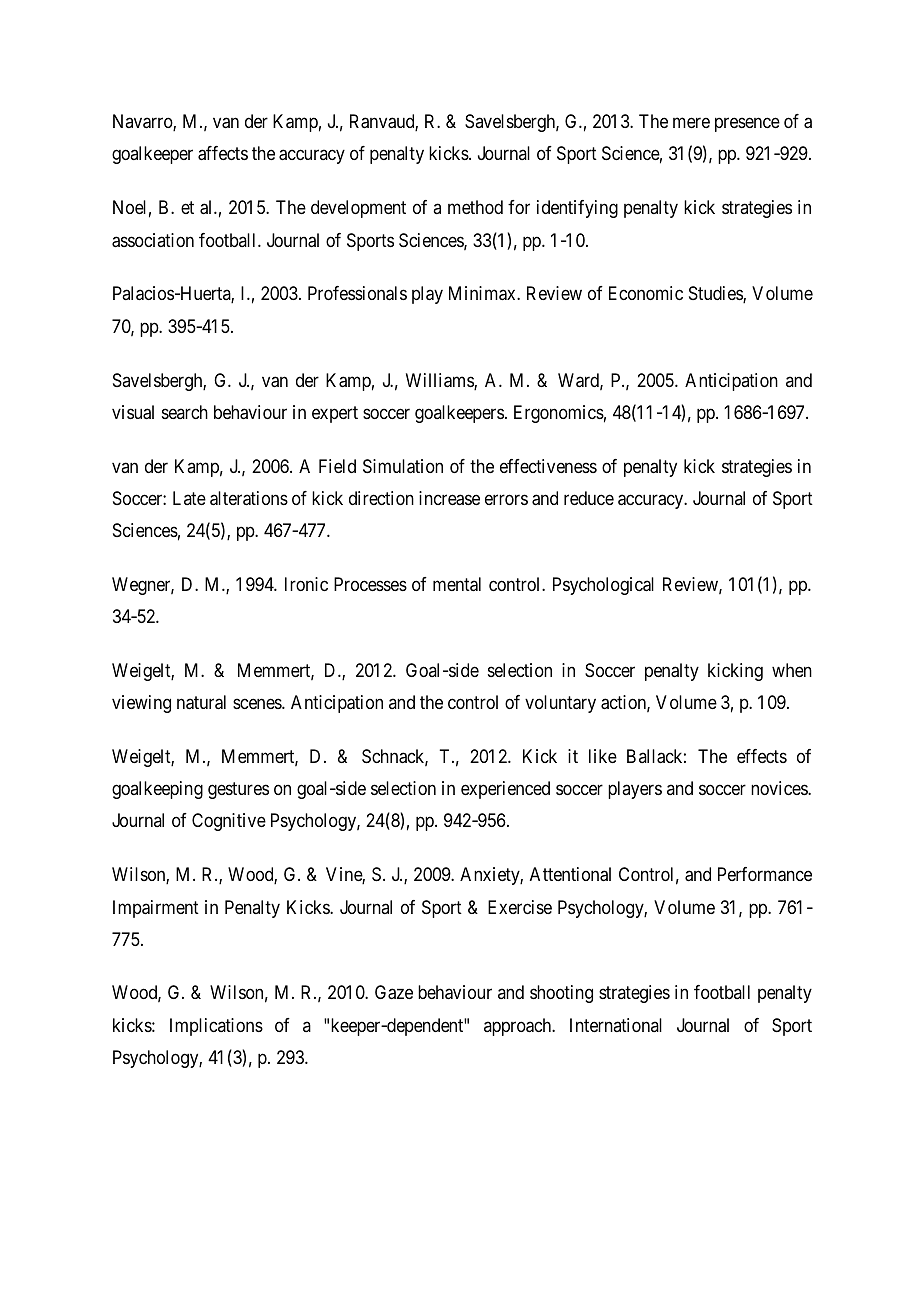  What do you see at coordinates (616, 1025) in the document?
I see `International` at bounding box center [616, 1025].
